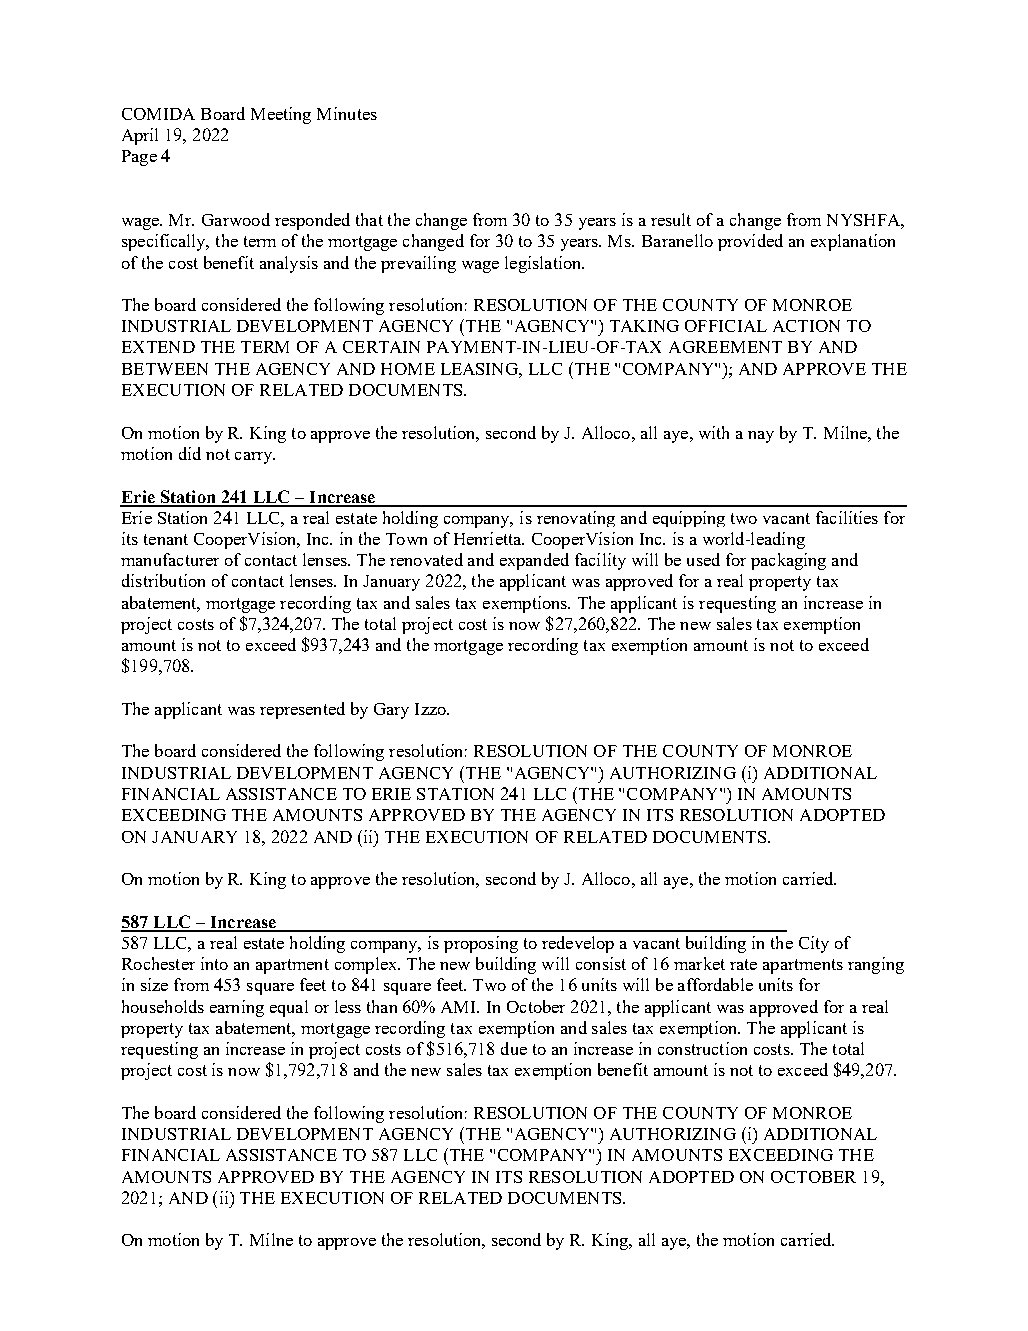 Image resolution: width=1028 pixels, height=1331 pixels. What do you see at coordinates (750, 242) in the screenshot?
I see `provided` at bounding box center [750, 242].
